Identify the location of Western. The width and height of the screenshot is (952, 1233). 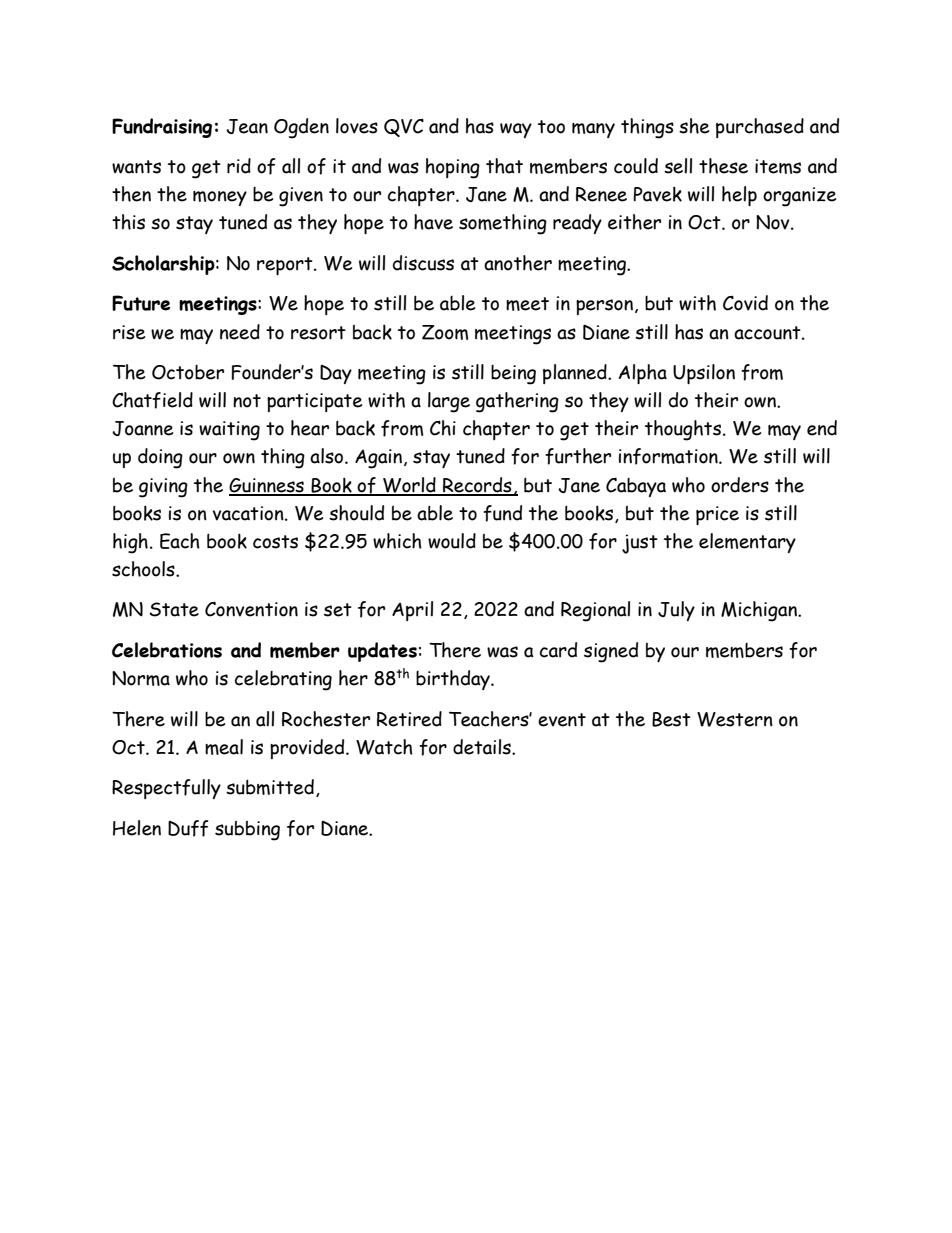
(735, 719).
